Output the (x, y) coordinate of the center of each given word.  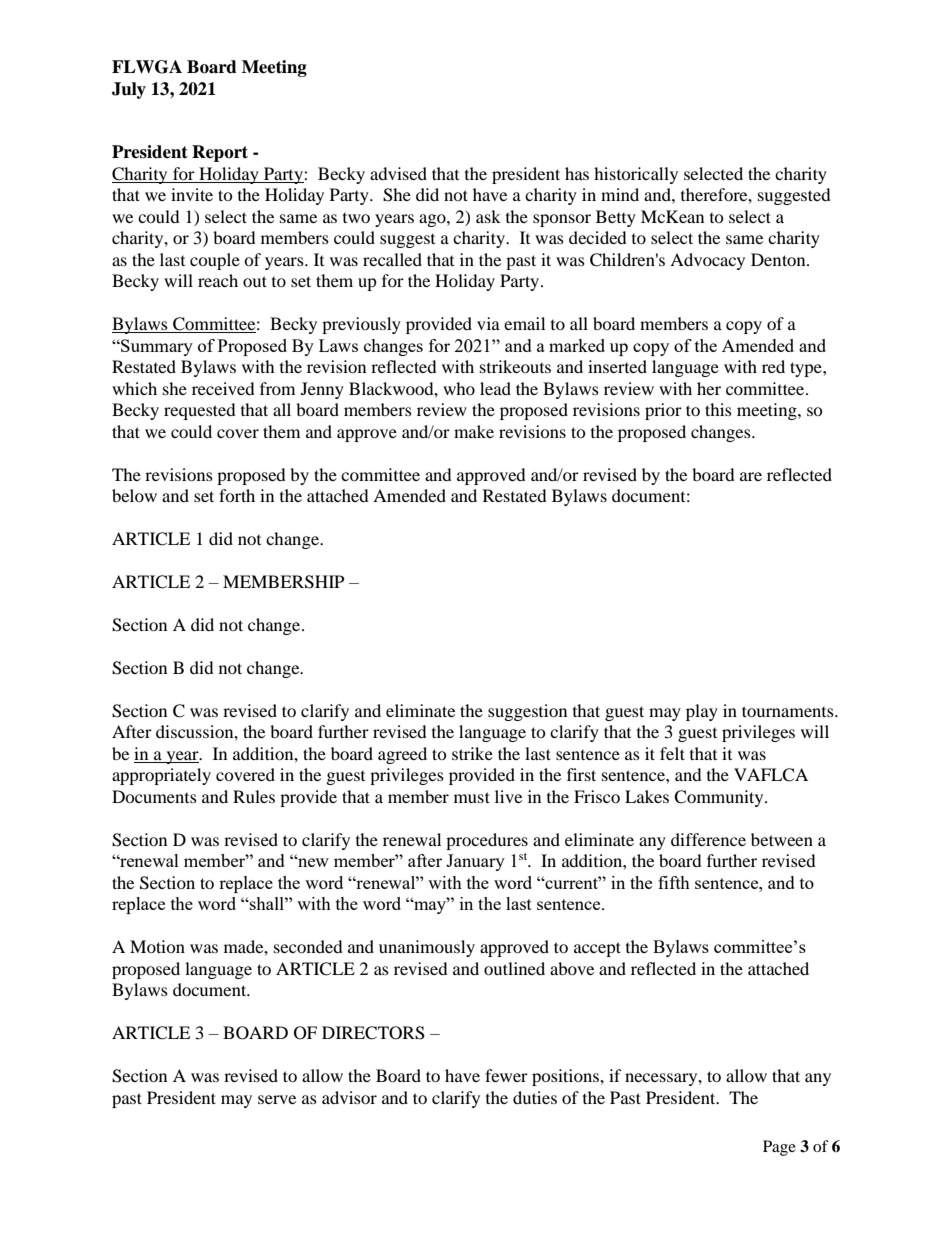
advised (398, 173)
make (474, 431)
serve (277, 1099)
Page (779, 1148)
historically (636, 175)
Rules (254, 796)
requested (200, 411)
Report (220, 153)
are (751, 476)
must (472, 797)
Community (720, 798)
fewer (506, 1075)
